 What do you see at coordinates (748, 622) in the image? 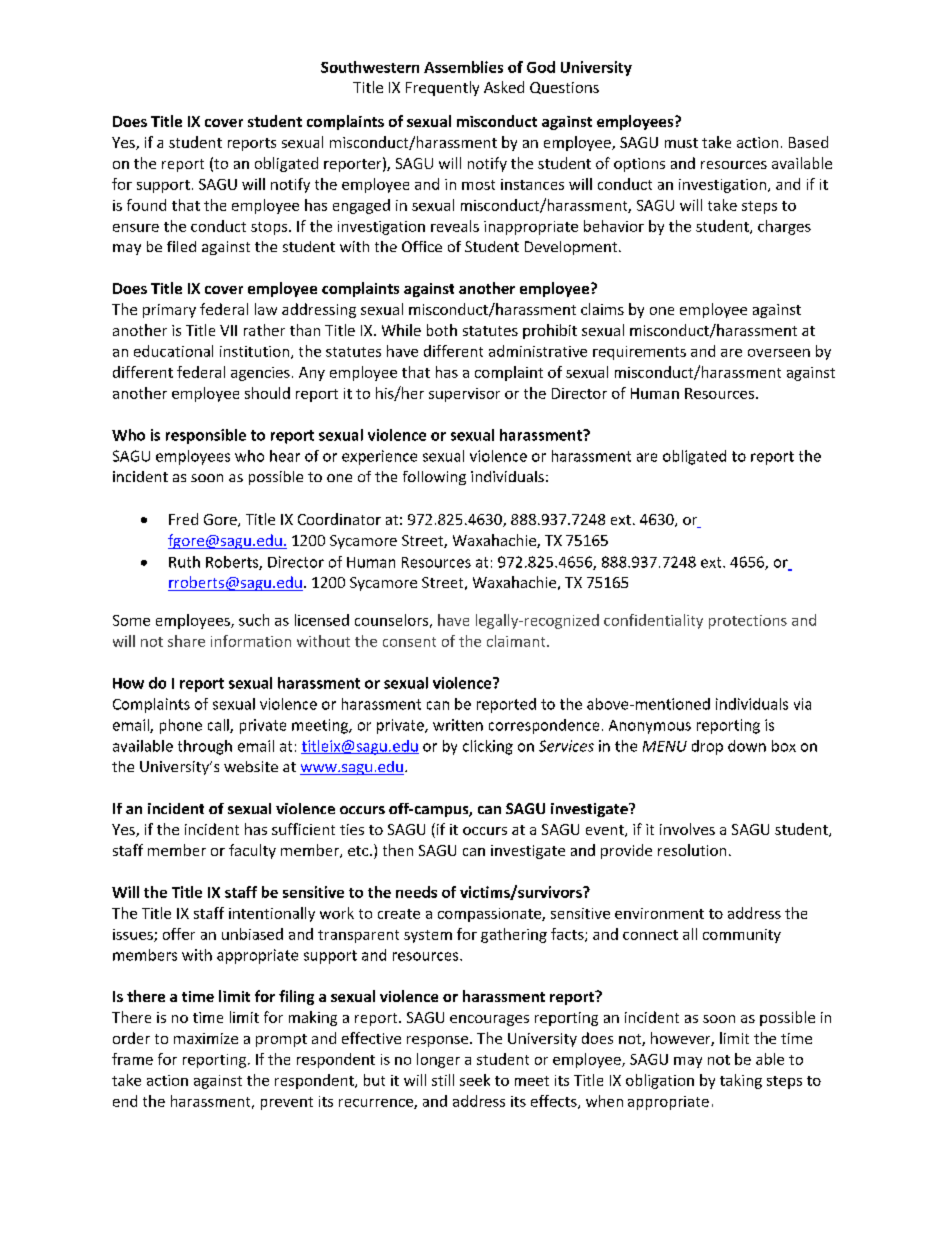
I see `protections` at bounding box center [748, 622].
